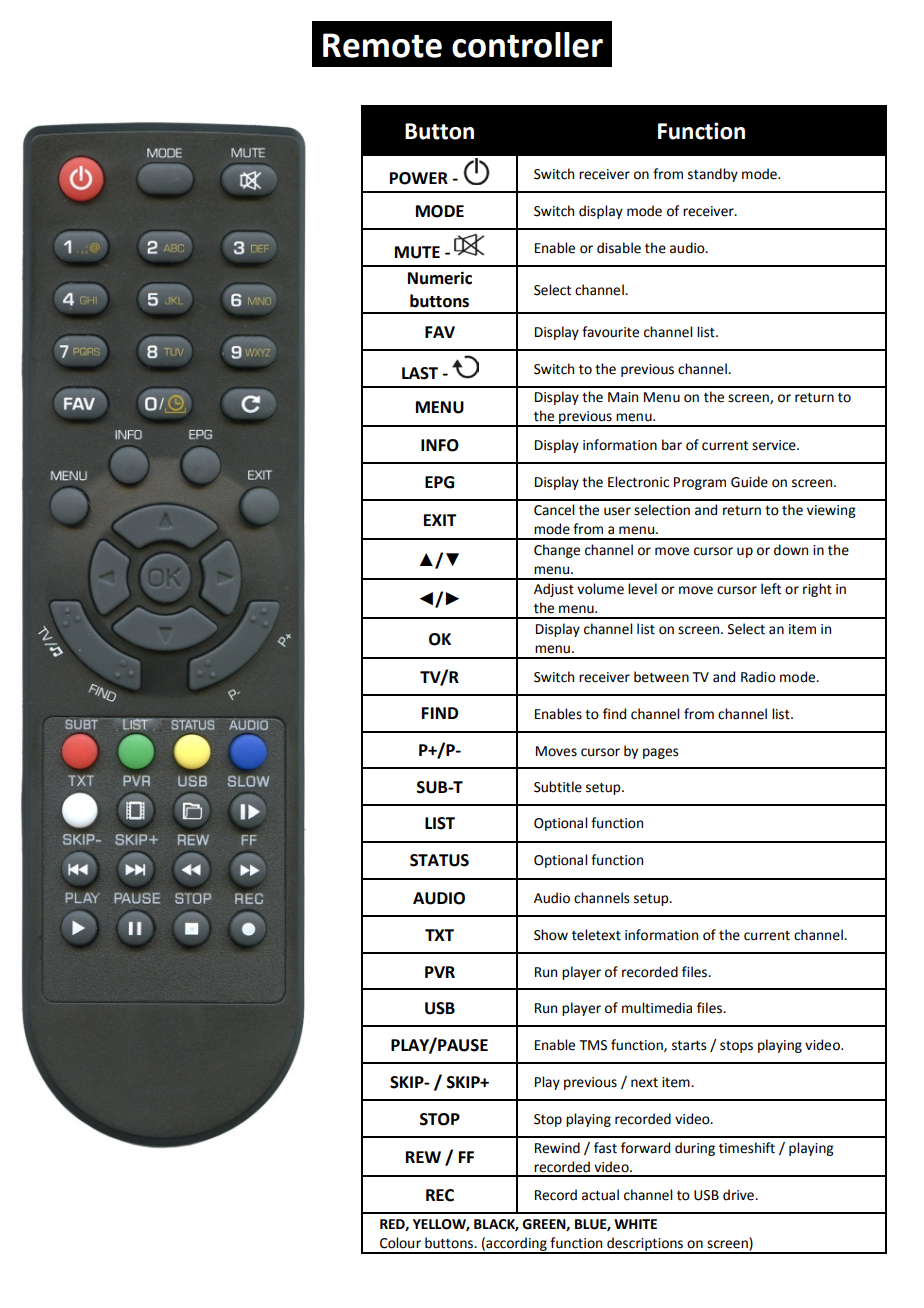  I want to click on standby, so click(713, 175).
